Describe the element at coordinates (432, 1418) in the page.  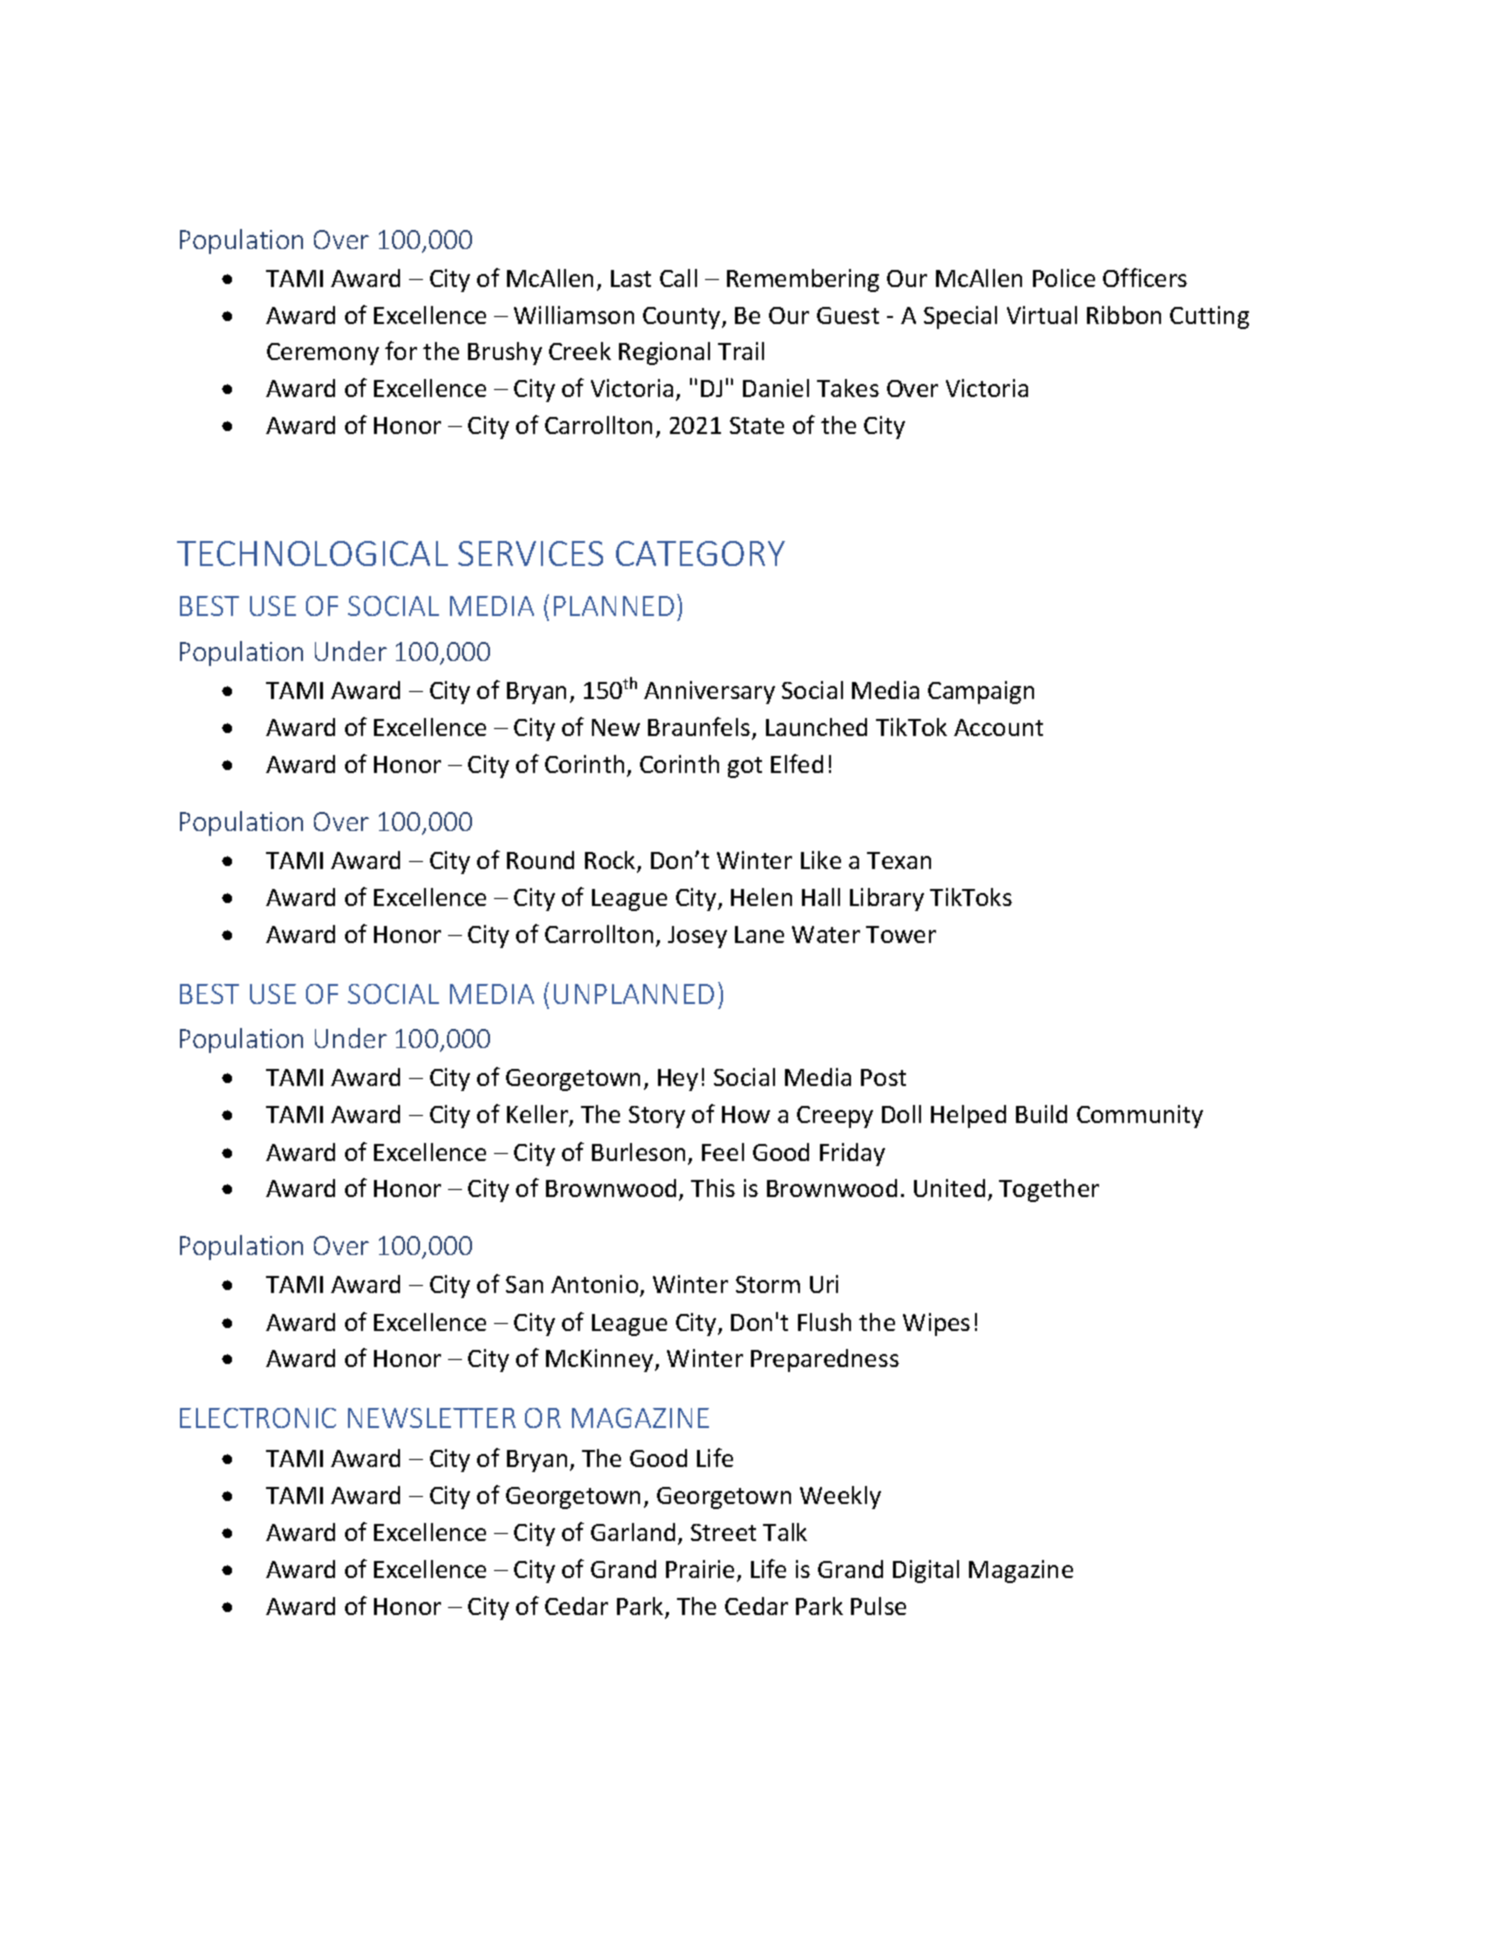
I see `NEWSLETTER` at that location.
